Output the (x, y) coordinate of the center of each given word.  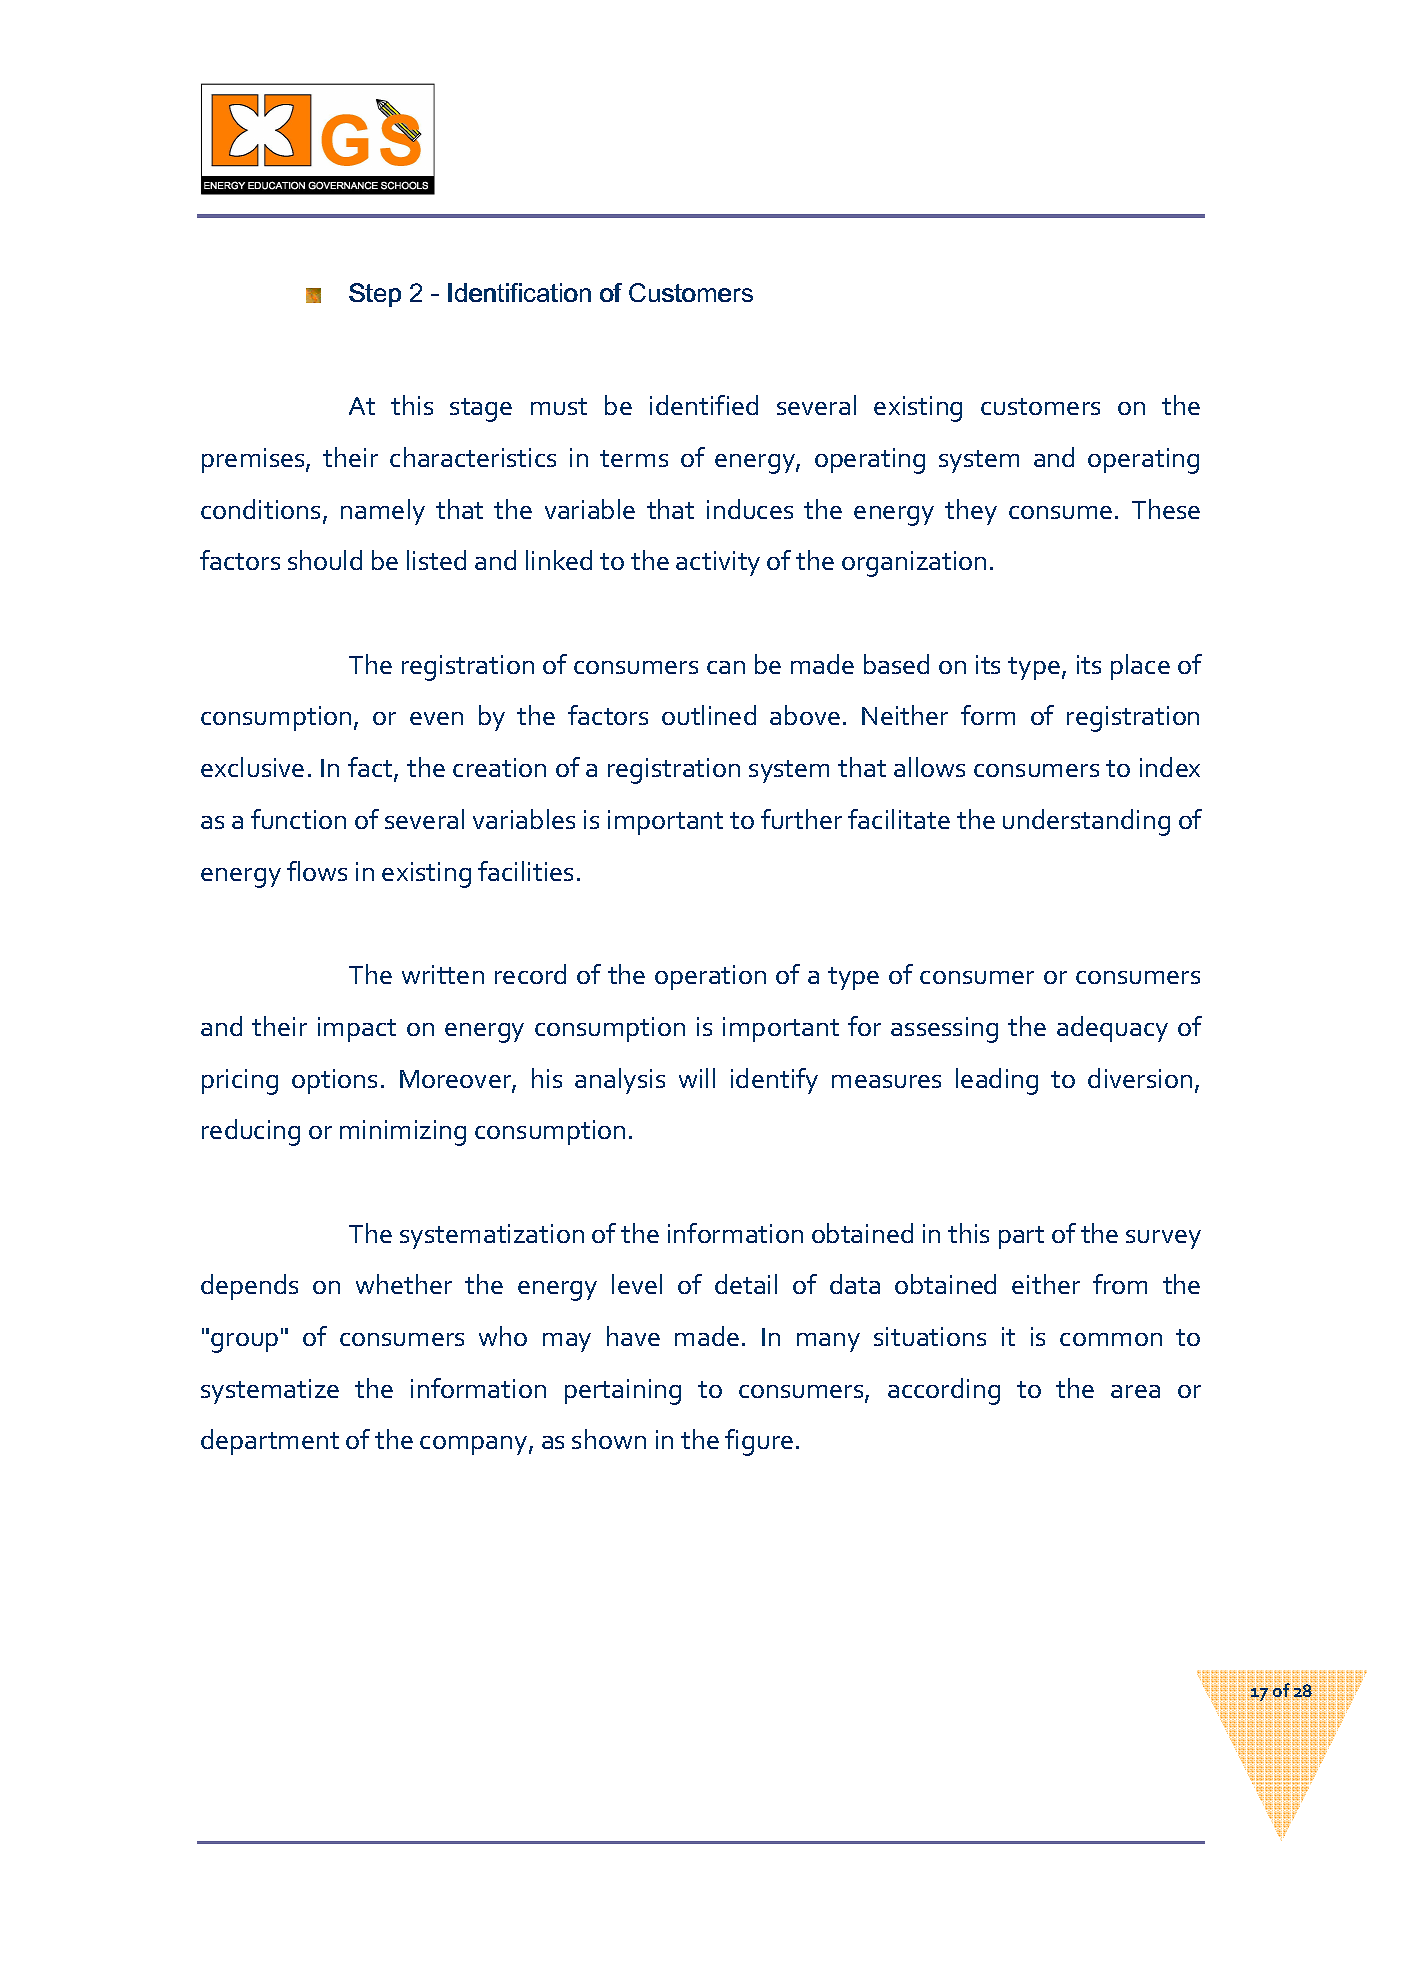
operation (710, 977)
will (697, 1078)
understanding (1086, 822)
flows (317, 871)
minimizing (403, 1133)
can (726, 667)
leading (997, 1081)
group (244, 1343)
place (1140, 667)
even (436, 718)
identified (704, 405)
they (971, 512)
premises (254, 460)
